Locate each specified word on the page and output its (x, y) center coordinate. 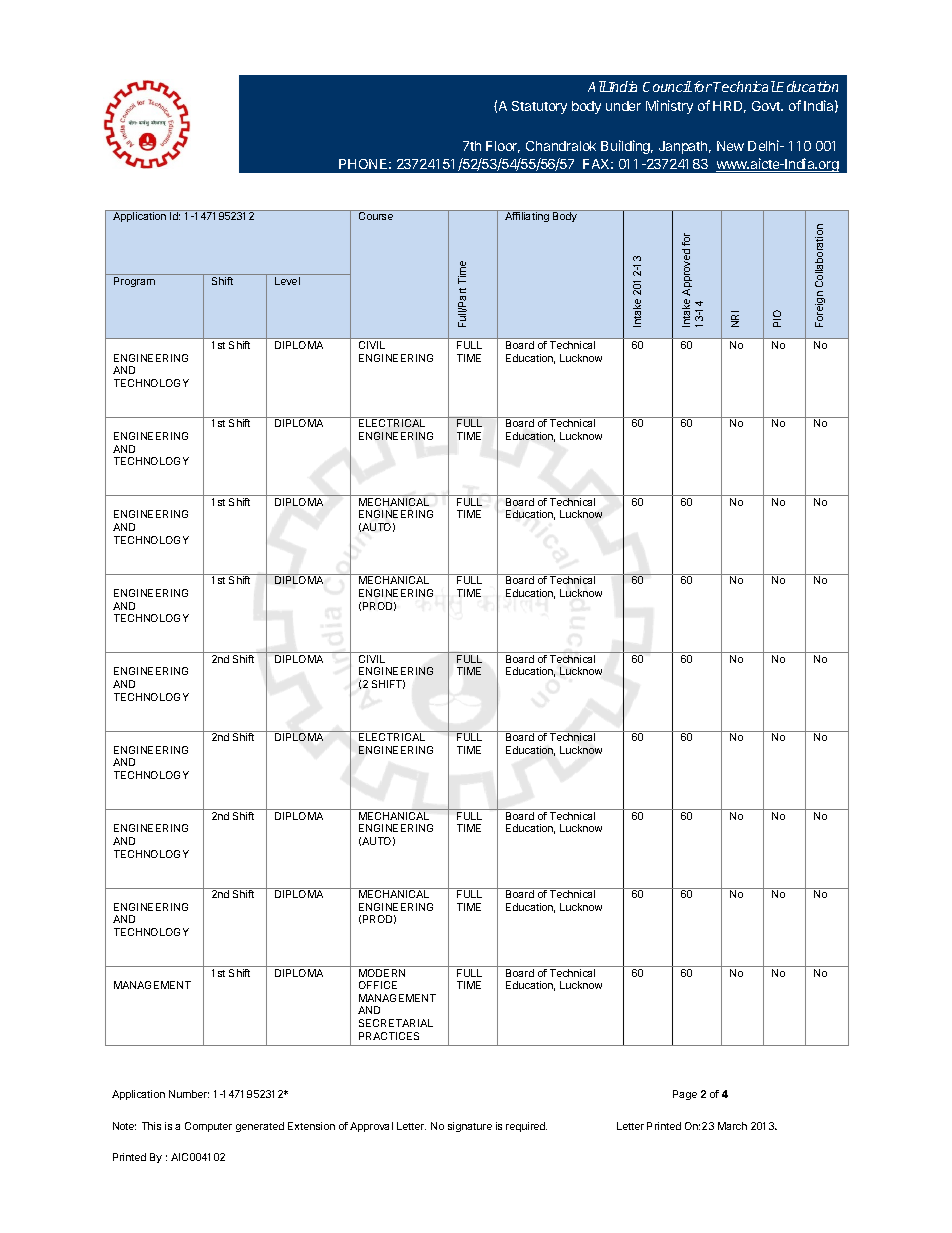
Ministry (669, 107)
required (526, 1127)
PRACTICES (389, 1036)
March (732, 1126)
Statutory (539, 107)
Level (287, 281)
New (730, 146)
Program (134, 282)
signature (470, 1127)
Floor (503, 147)
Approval (371, 1127)
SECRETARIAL (396, 1023)
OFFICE (378, 985)
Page (685, 1095)
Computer (208, 1127)
